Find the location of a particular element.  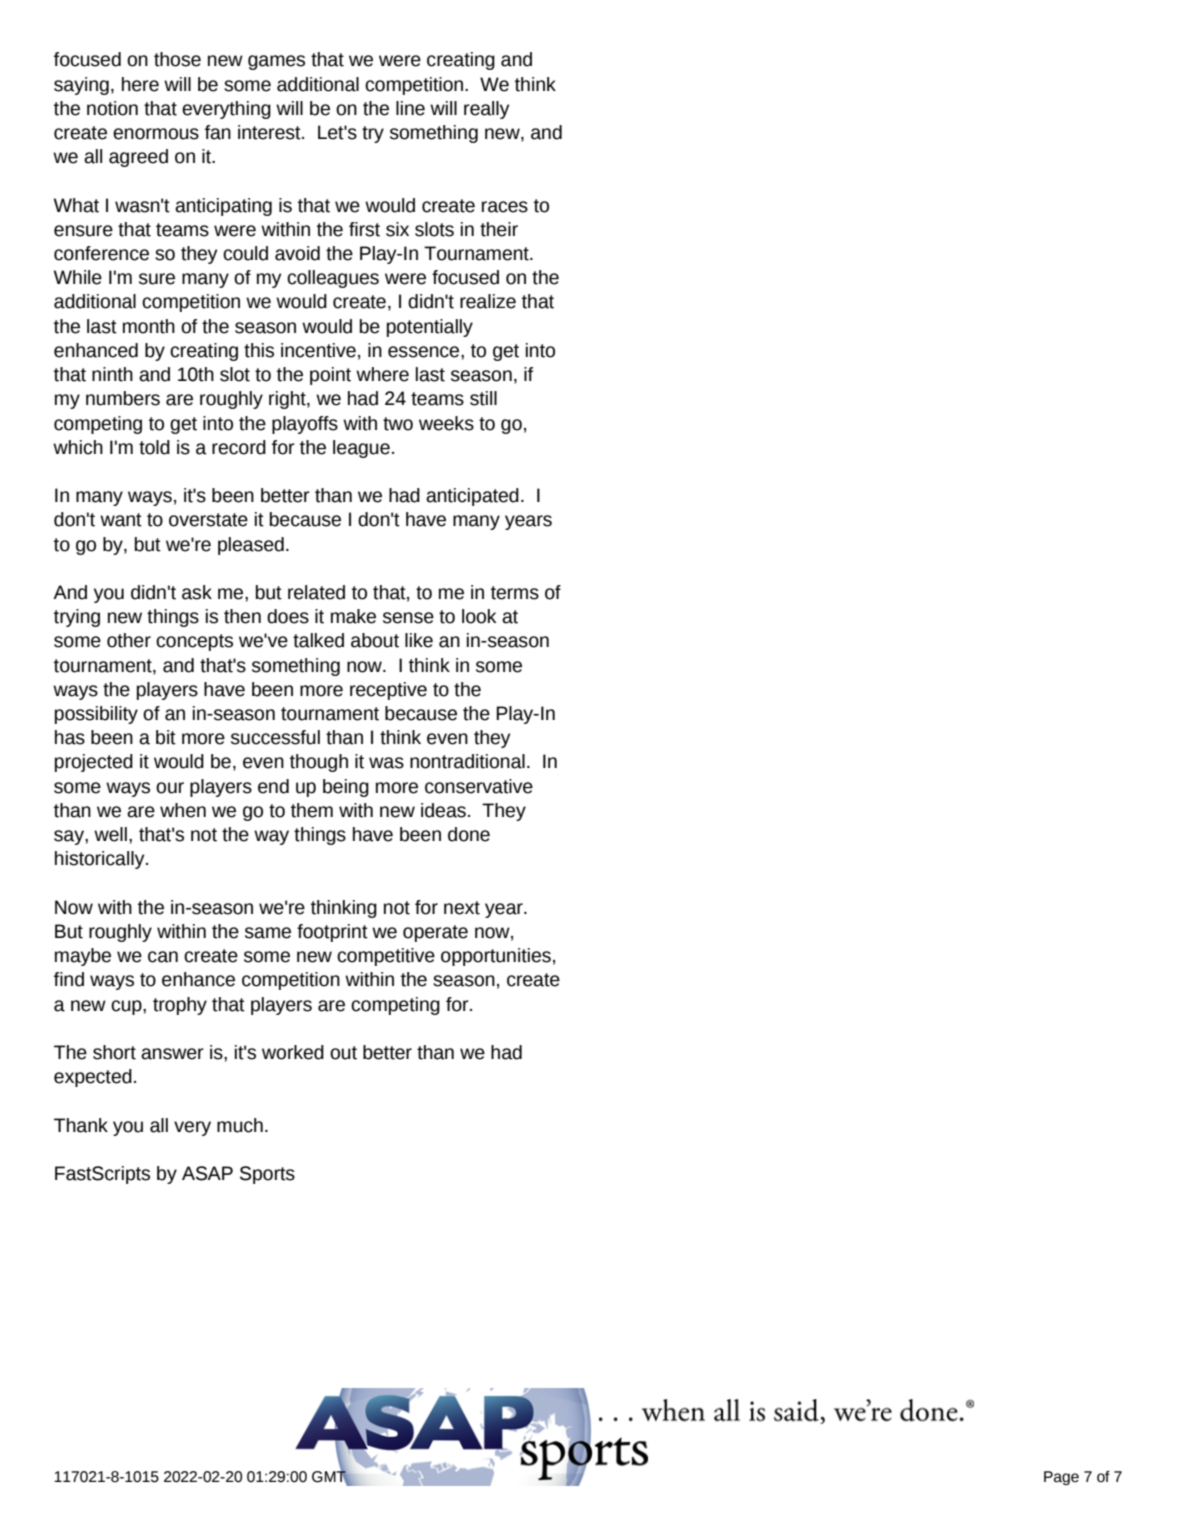

Sports is located at coordinates (267, 1175).
